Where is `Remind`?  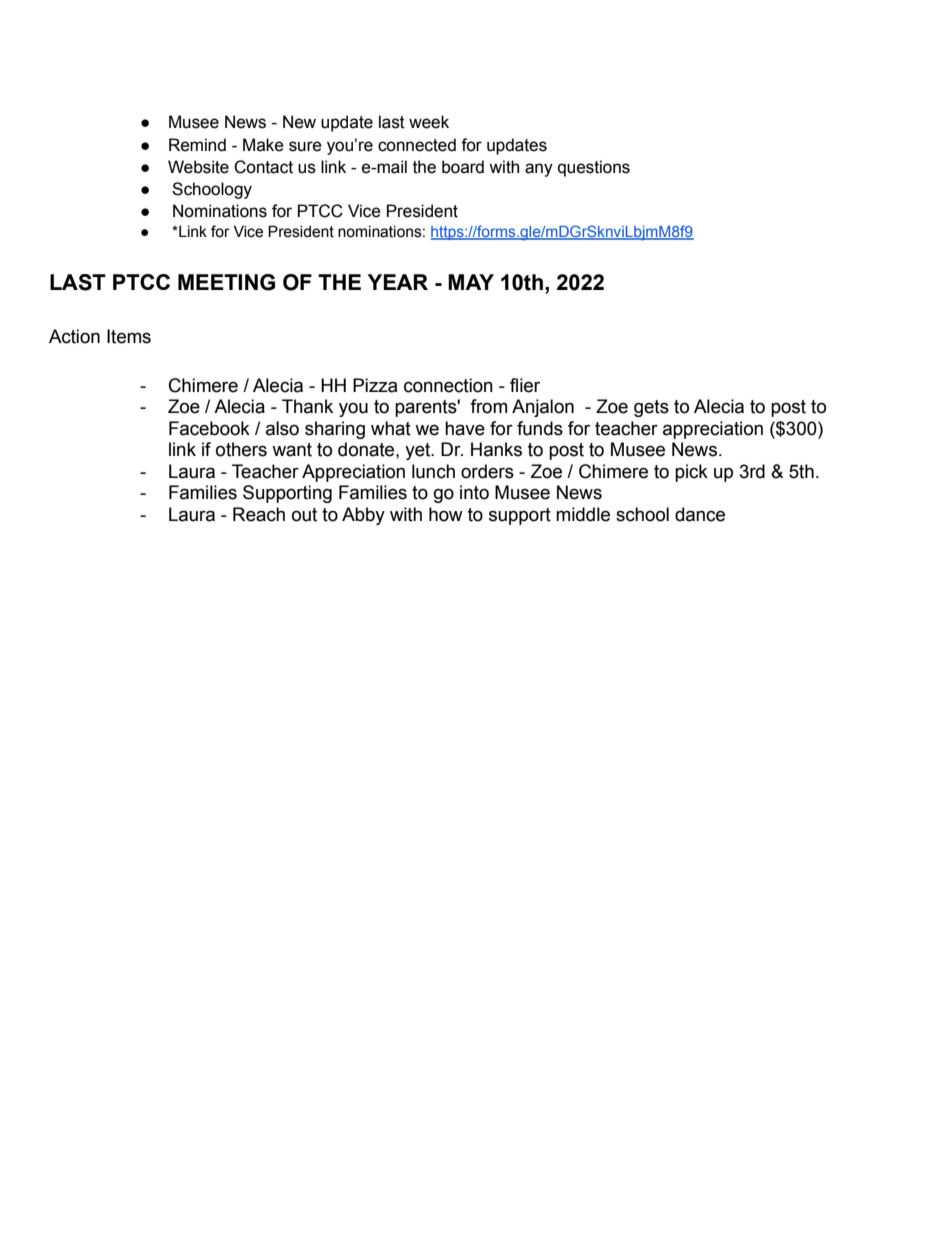
Remind is located at coordinates (197, 145).
